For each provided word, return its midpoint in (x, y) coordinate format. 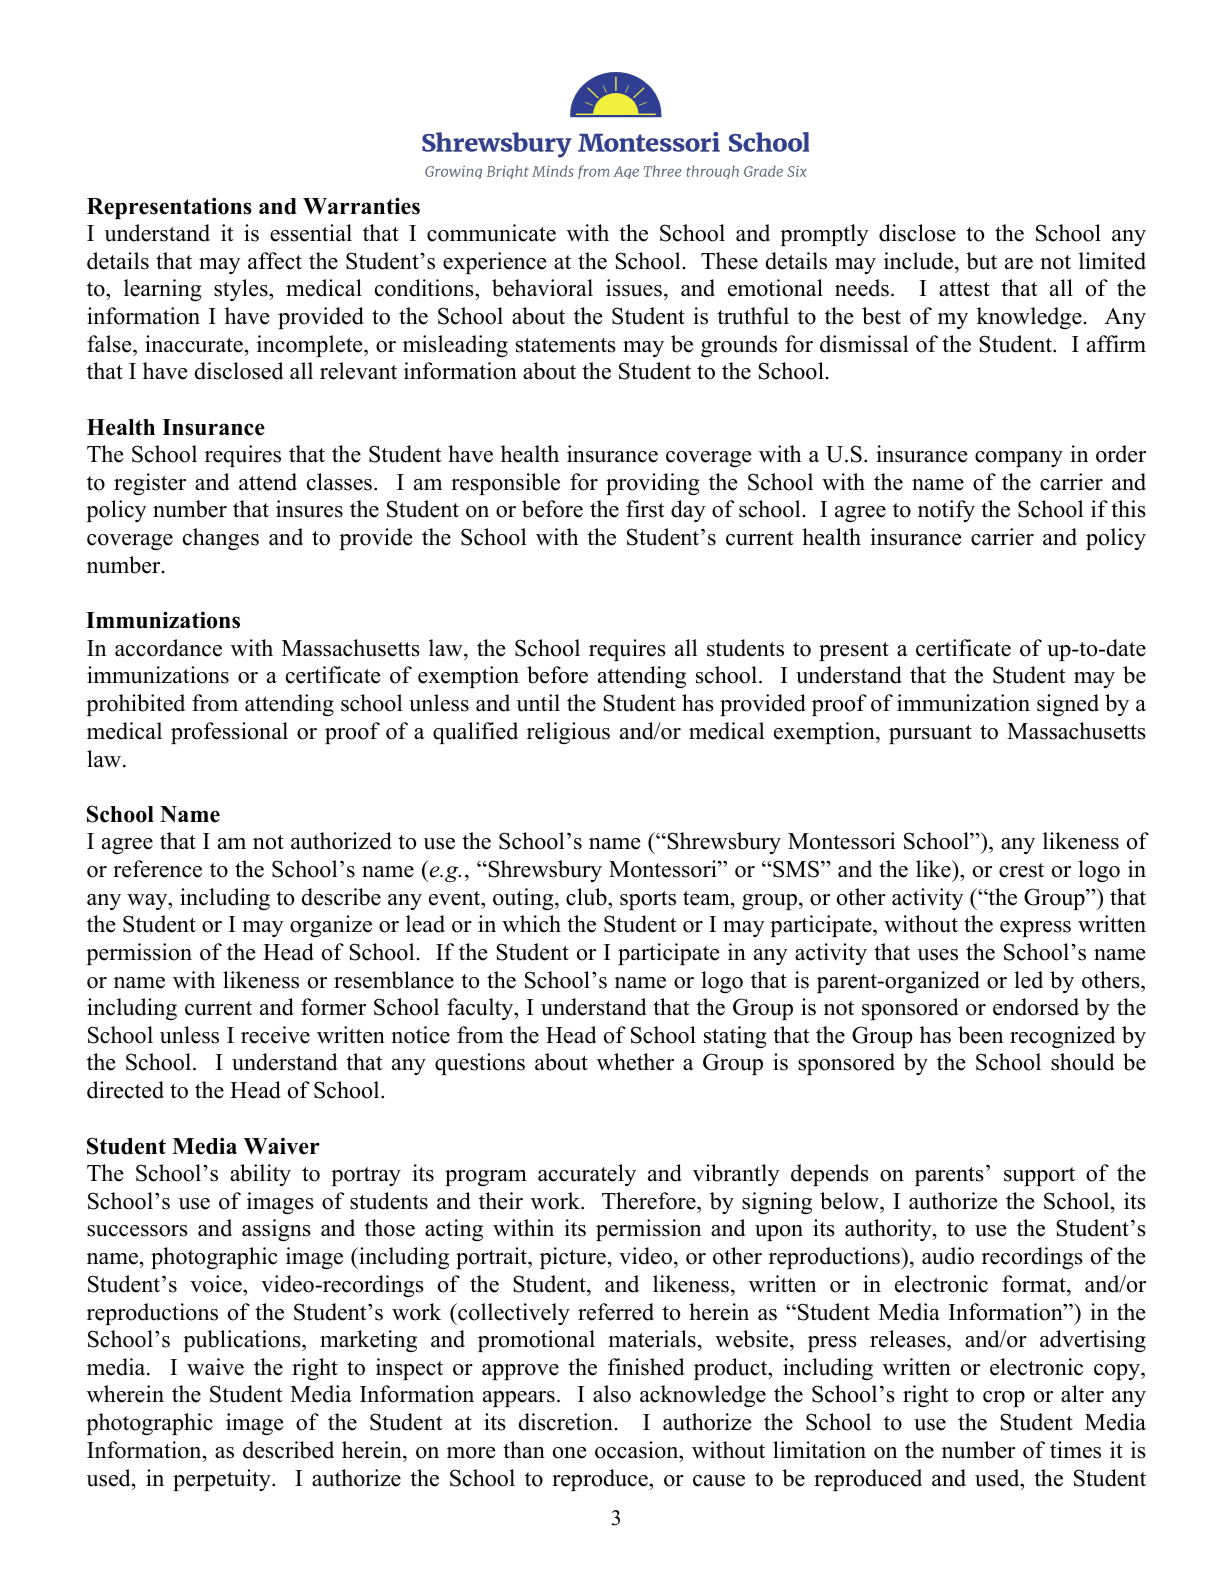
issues (634, 288)
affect (275, 261)
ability (260, 1175)
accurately (587, 1175)
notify (946, 511)
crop (1004, 1399)
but (981, 261)
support (1039, 1176)
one (569, 1453)
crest (1021, 870)
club (587, 897)
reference (157, 869)
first (645, 509)
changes (221, 539)
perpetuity (223, 1480)
